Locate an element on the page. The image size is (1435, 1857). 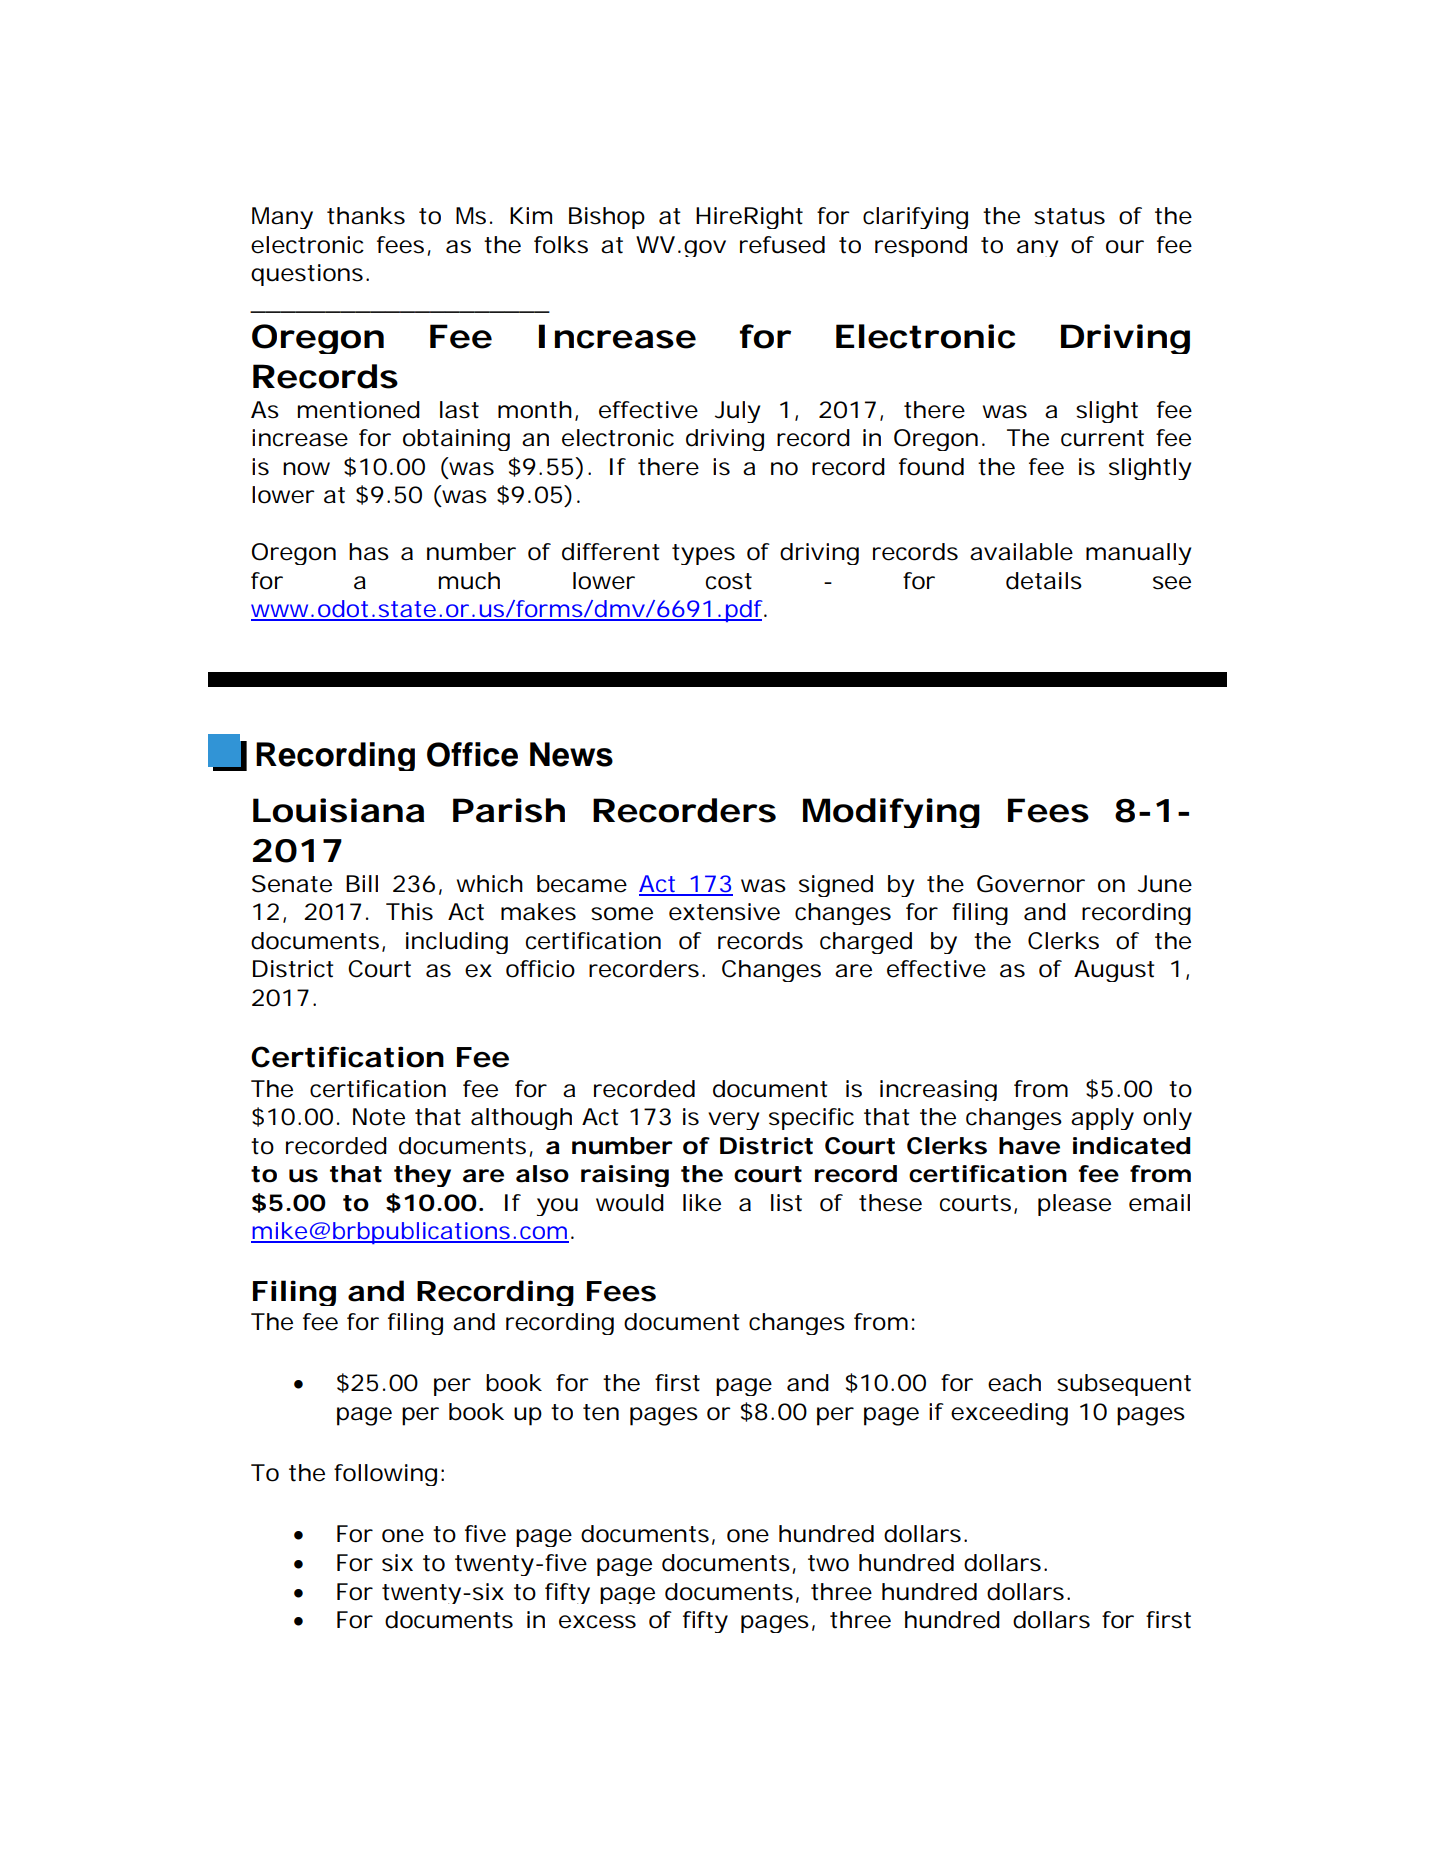
two is located at coordinates (828, 1563).
